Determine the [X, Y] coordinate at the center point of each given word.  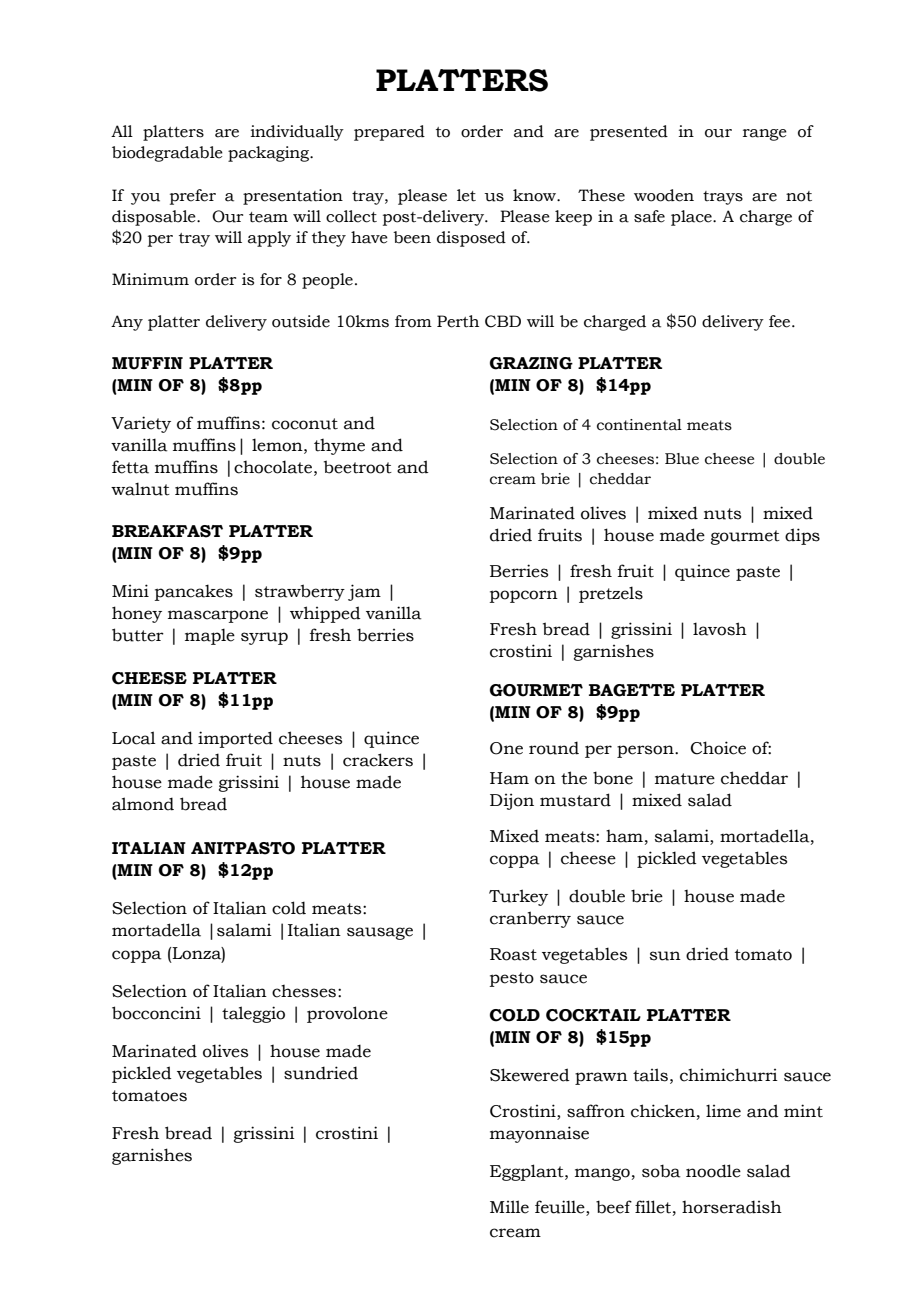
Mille [509, 1207]
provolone [347, 1014]
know [536, 195]
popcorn [524, 596]
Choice [718, 748]
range [765, 135]
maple [210, 636]
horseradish [732, 1207]
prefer [193, 197]
